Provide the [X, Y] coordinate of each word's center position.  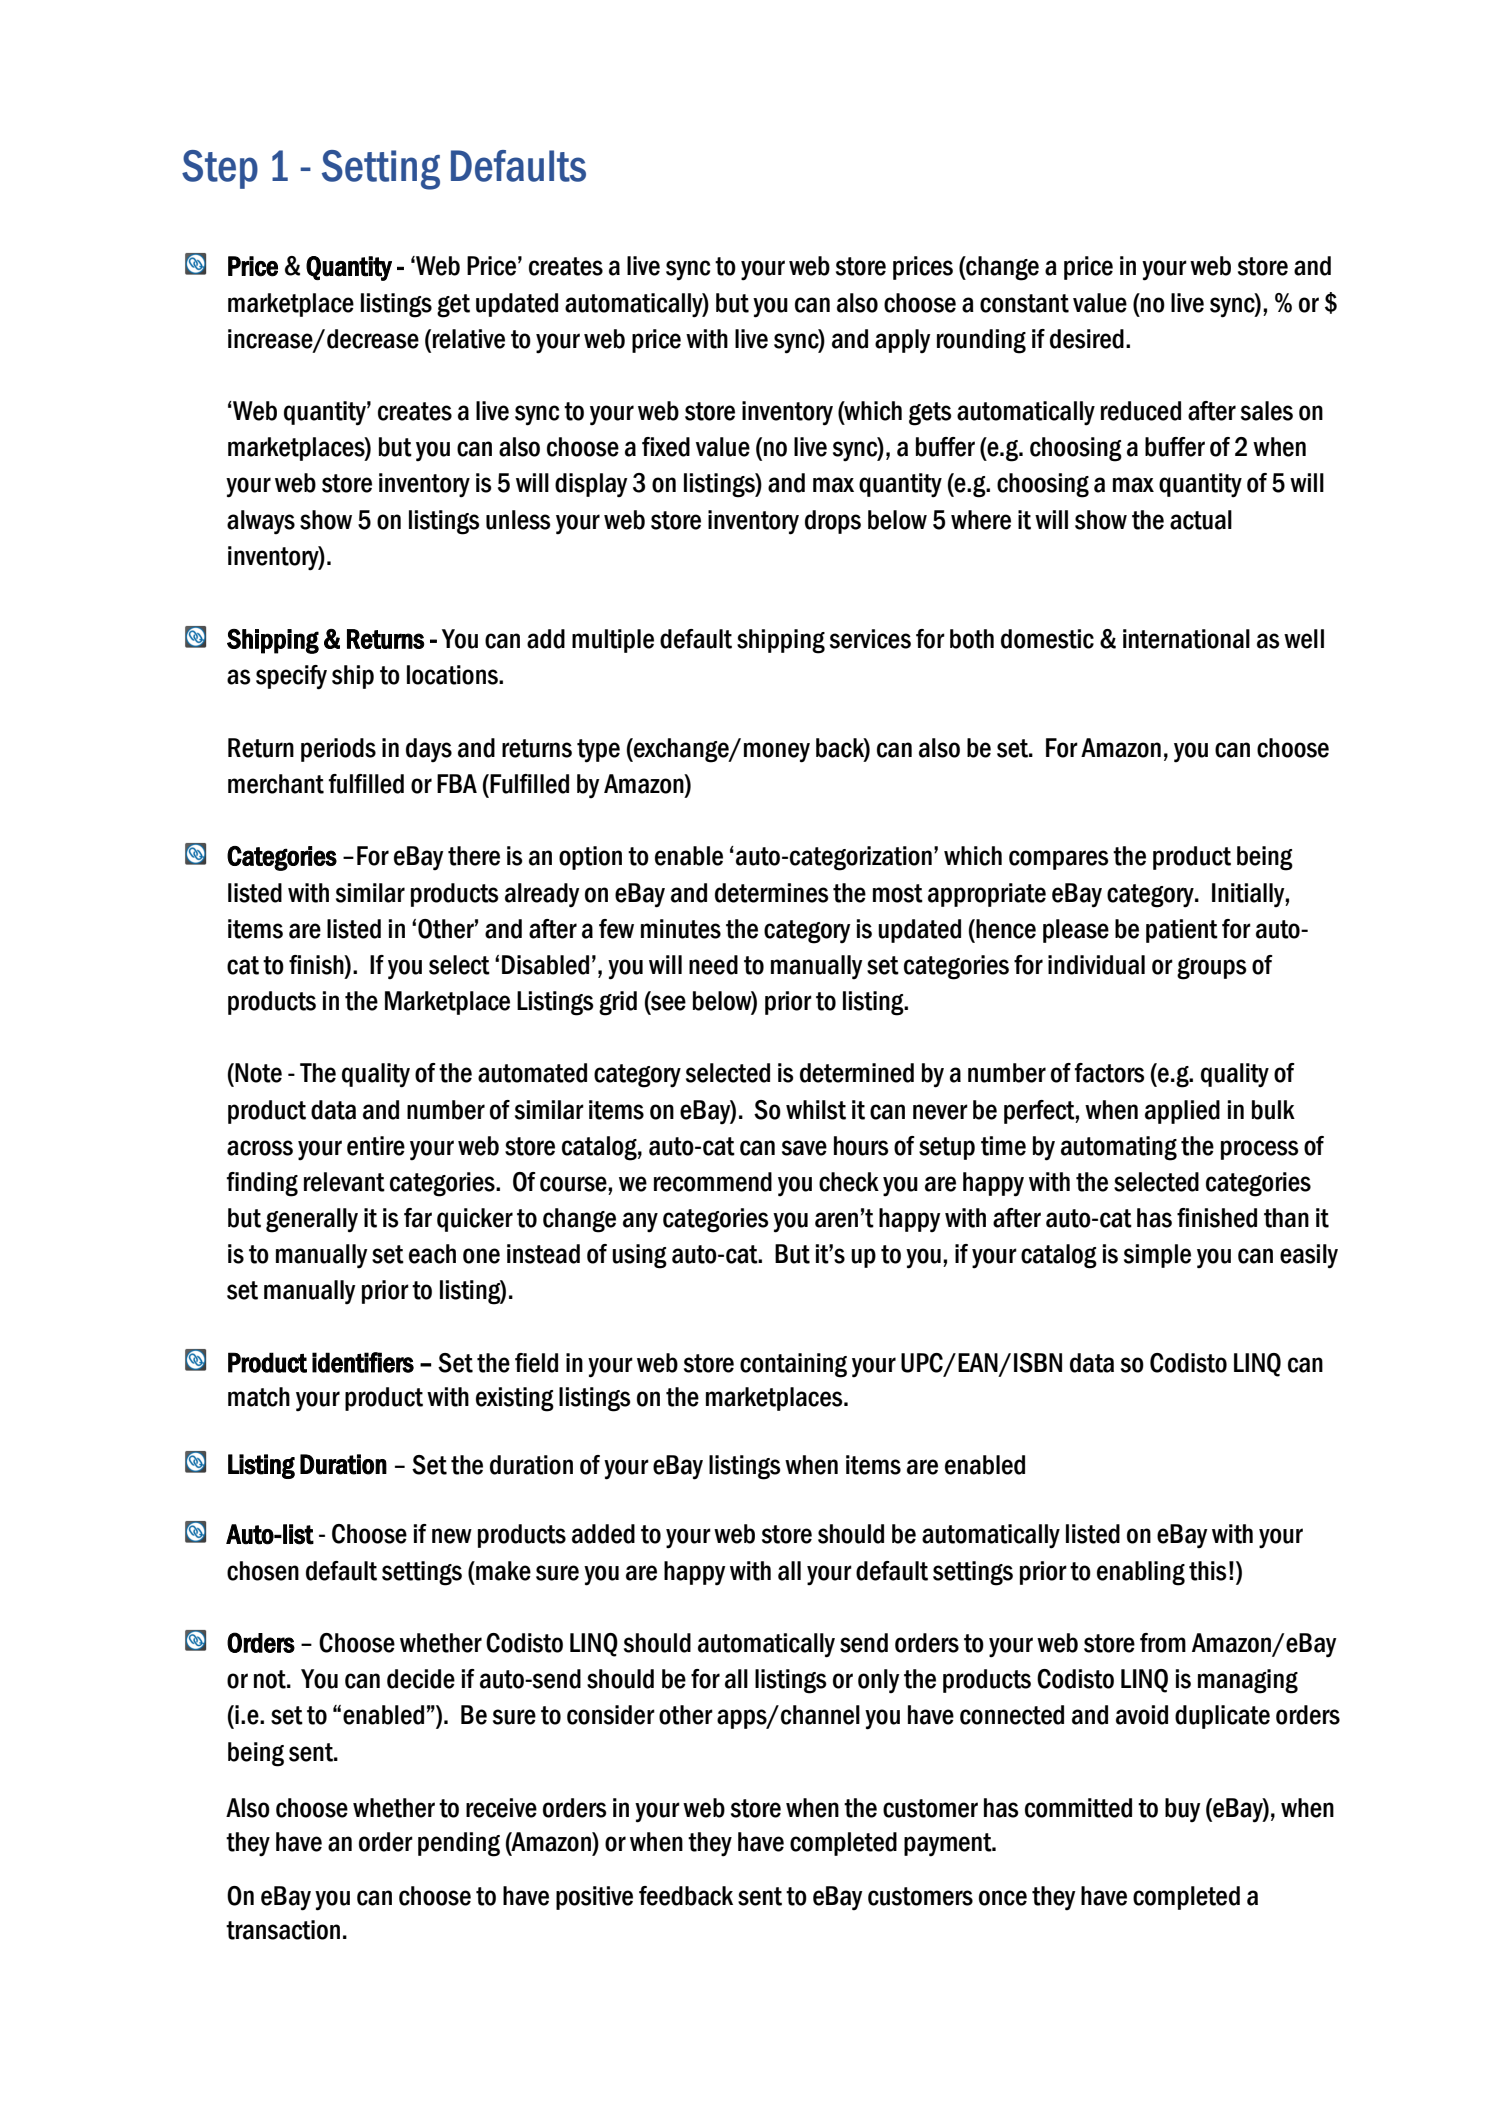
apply [903, 341]
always [261, 522]
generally [312, 1220]
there [474, 856]
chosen [263, 1571]
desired [1087, 339]
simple [1157, 1256]
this [1207, 1571]
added [603, 1534]
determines [771, 893]
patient [1182, 931]
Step [220, 169]
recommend [713, 1182]
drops [833, 522]
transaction [283, 1930]
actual [1201, 520]
